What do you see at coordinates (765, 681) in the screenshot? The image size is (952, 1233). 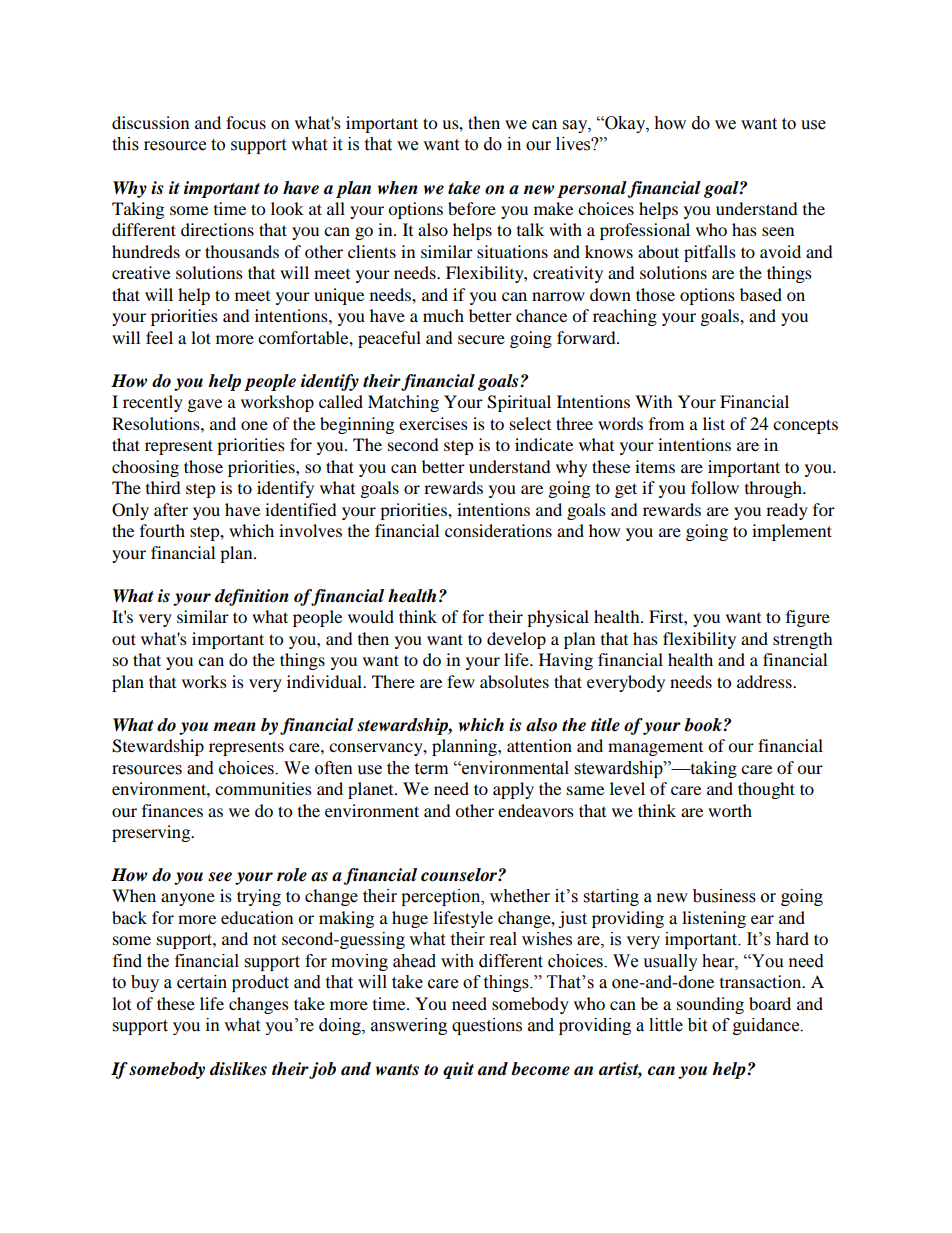 I see `address` at bounding box center [765, 681].
